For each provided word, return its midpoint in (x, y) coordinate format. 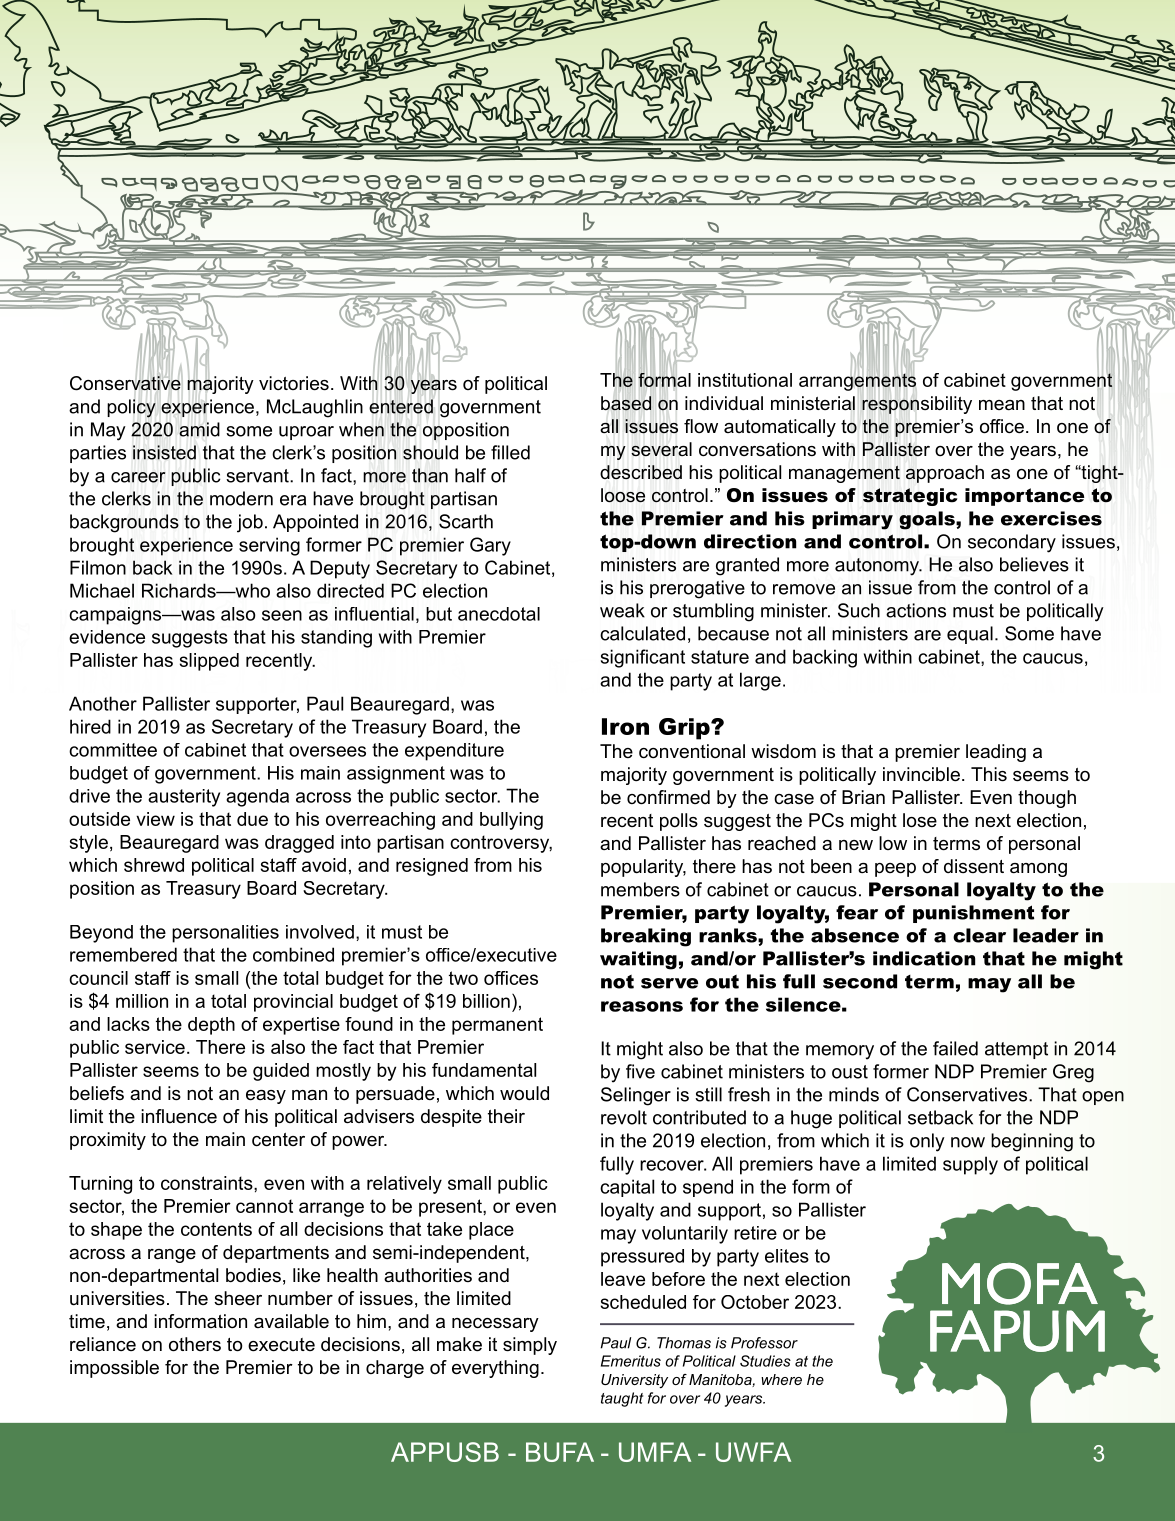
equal (970, 635)
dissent (974, 866)
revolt (624, 1117)
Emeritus (631, 1361)
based (626, 403)
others (195, 1344)
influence (179, 1116)
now (968, 1142)
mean (1002, 405)
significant (643, 658)
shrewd (154, 865)
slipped (209, 662)
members (640, 889)
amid (199, 429)
